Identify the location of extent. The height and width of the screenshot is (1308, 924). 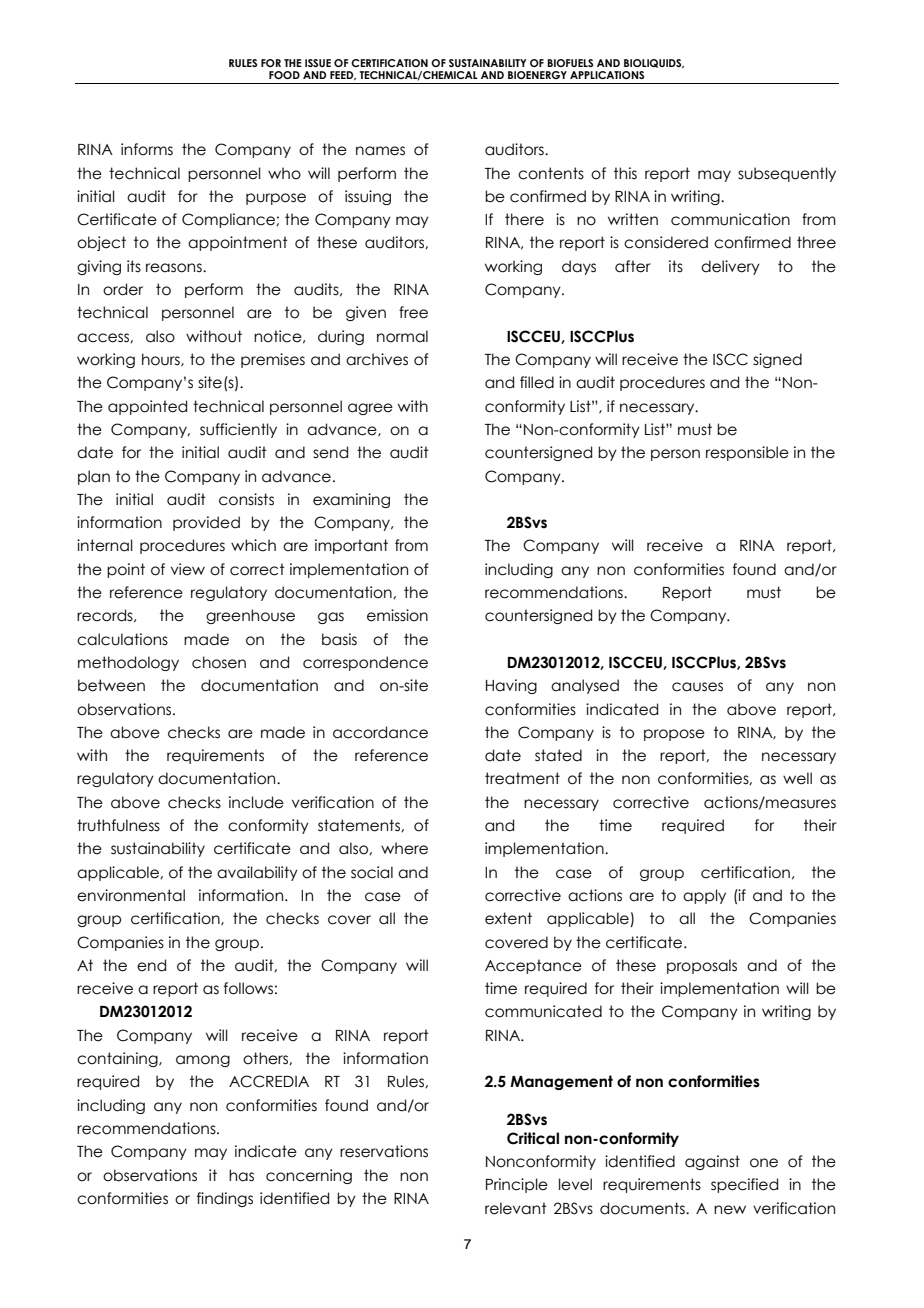
(508, 918).
